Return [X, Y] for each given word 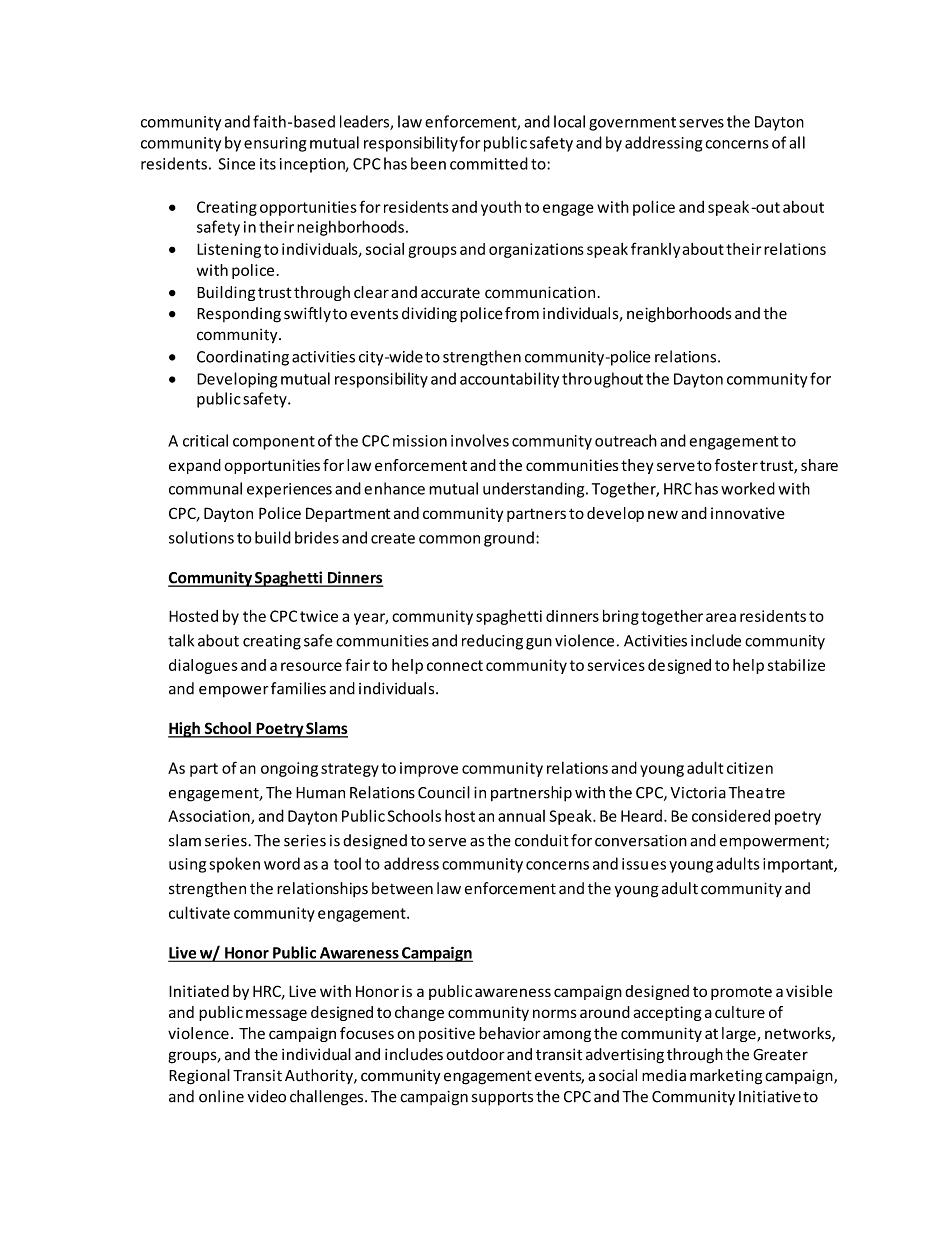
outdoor [475, 1054]
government [632, 124]
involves [480, 440]
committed [489, 163]
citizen [750, 768]
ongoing [289, 769]
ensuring [275, 144]
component [274, 443]
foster [736, 465]
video [266, 1096]
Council [444, 792]
